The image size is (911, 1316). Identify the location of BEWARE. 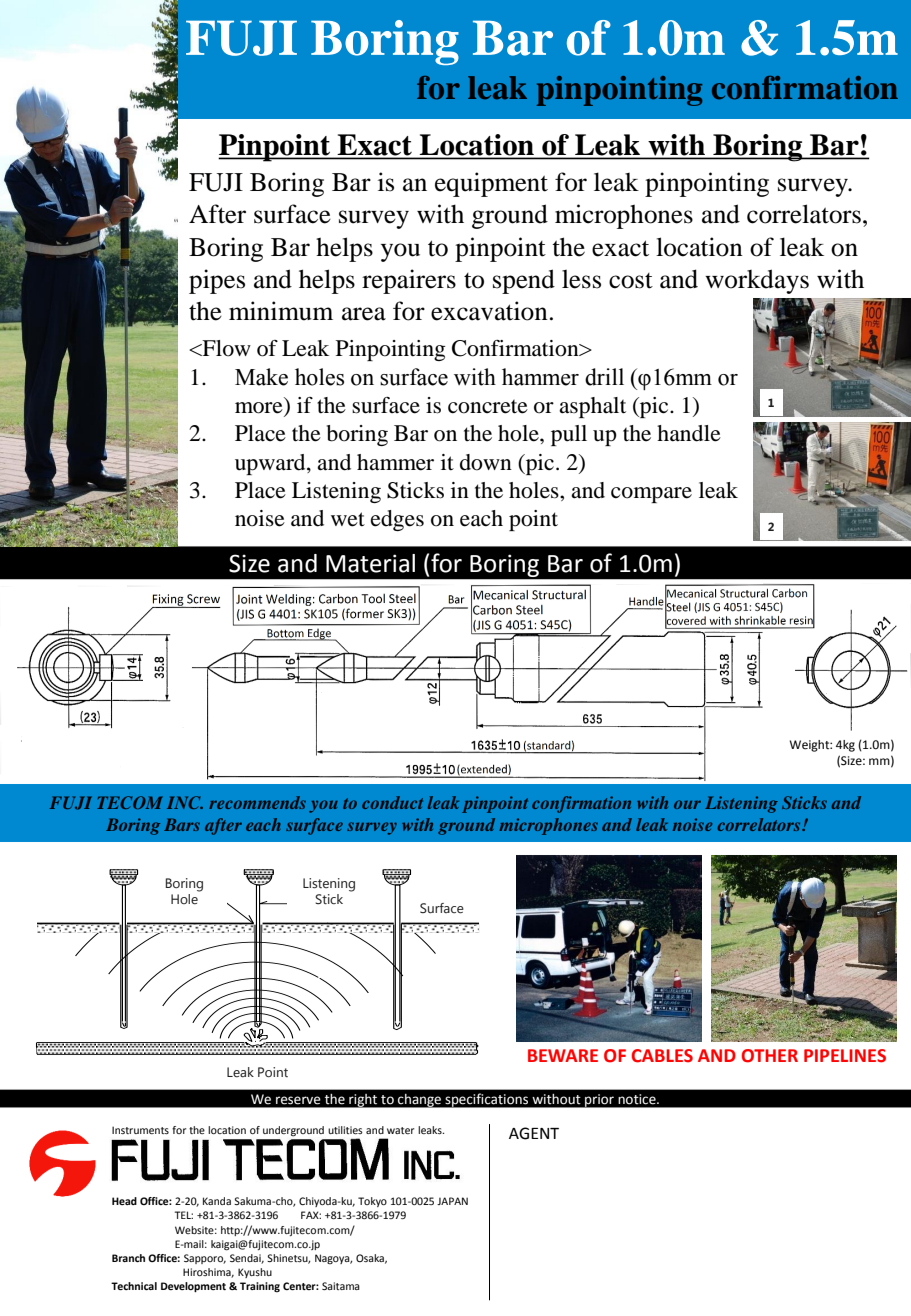
(563, 1055).
